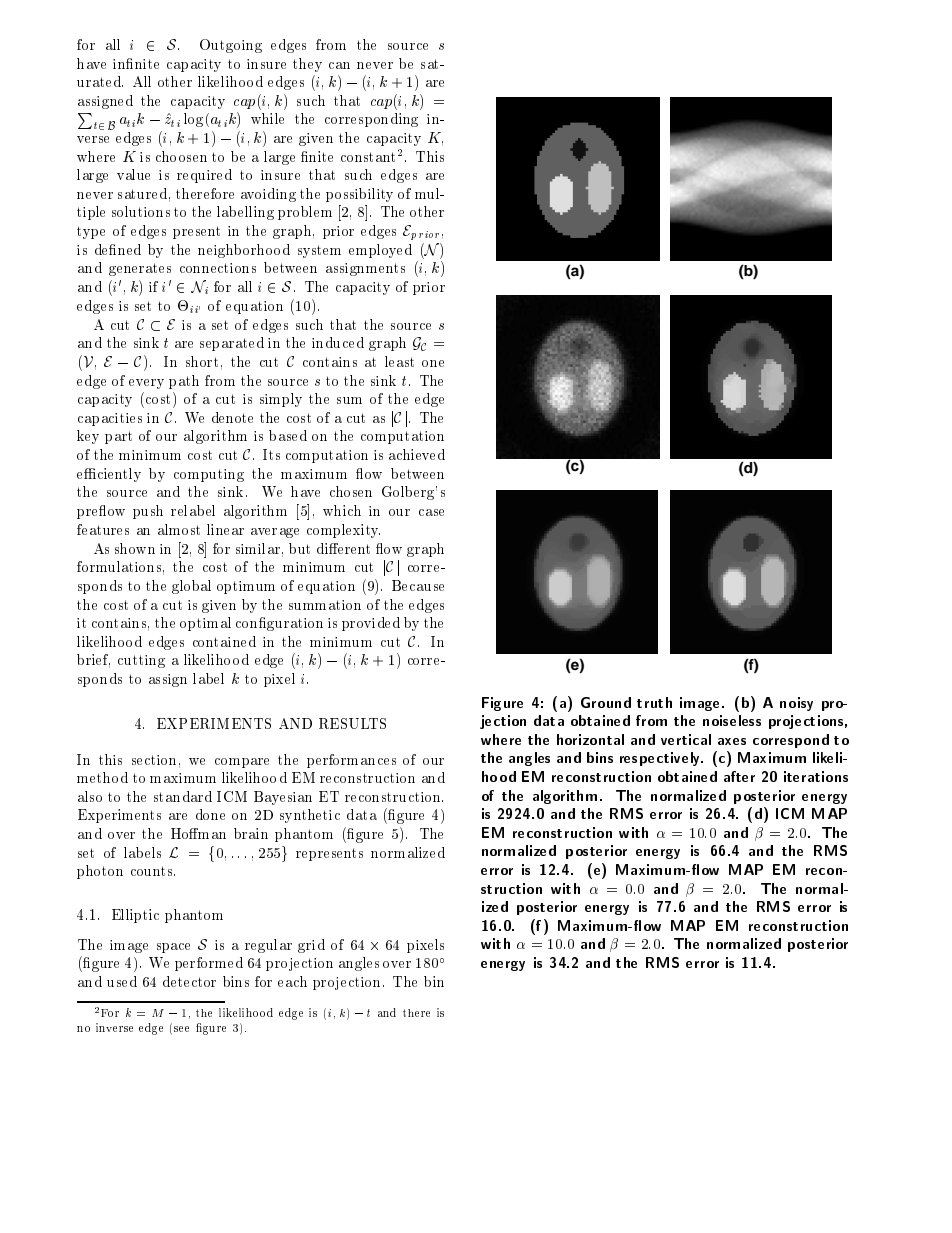  Describe the element at coordinates (307, 65) in the screenshot. I see `they` at that location.
